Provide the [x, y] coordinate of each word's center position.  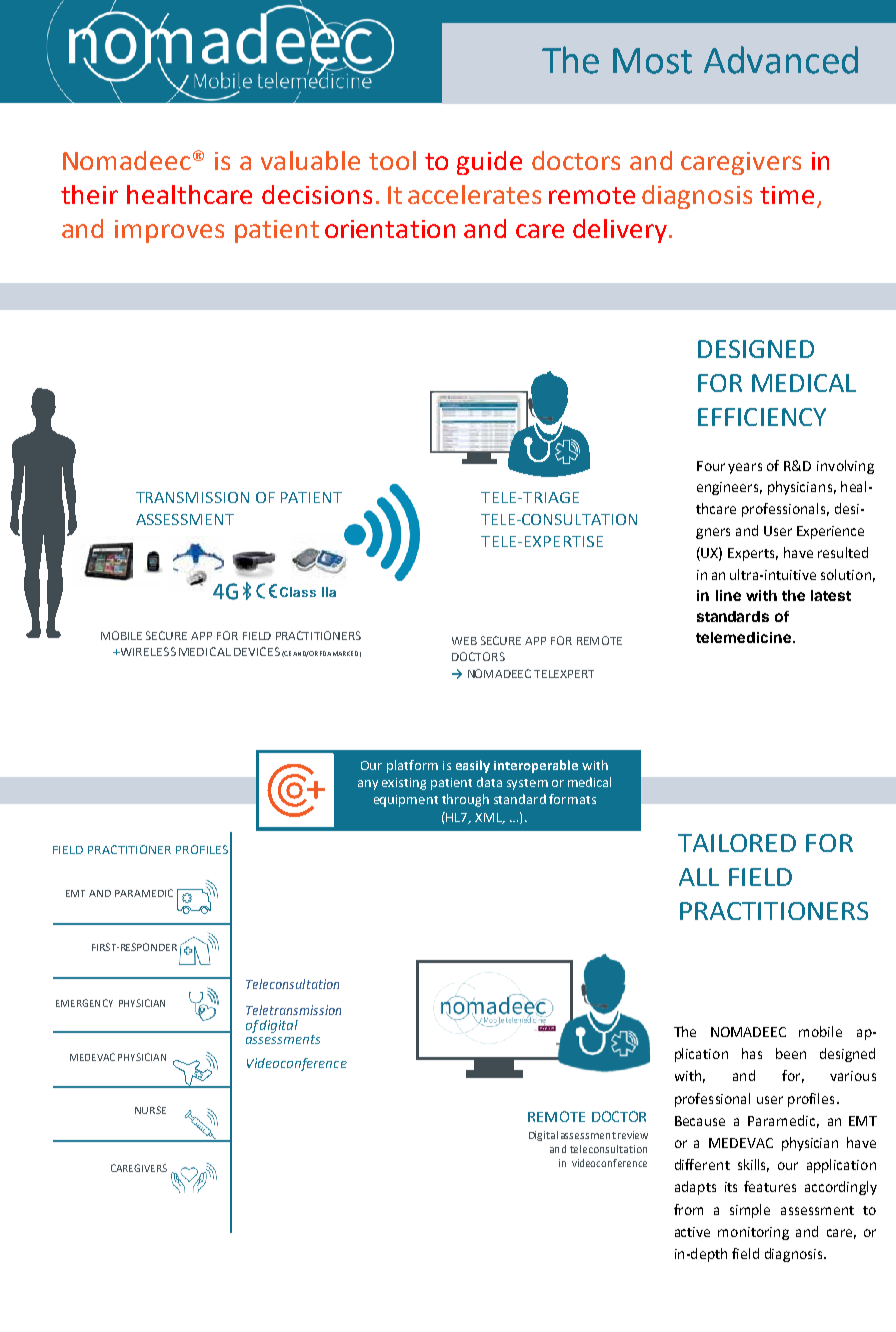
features [770, 1186]
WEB [464, 641]
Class [298, 592]
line [728, 595]
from [688, 1209]
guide [489, 163]
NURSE [150, 1110]
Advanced [781, 60]
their [89, 194]
